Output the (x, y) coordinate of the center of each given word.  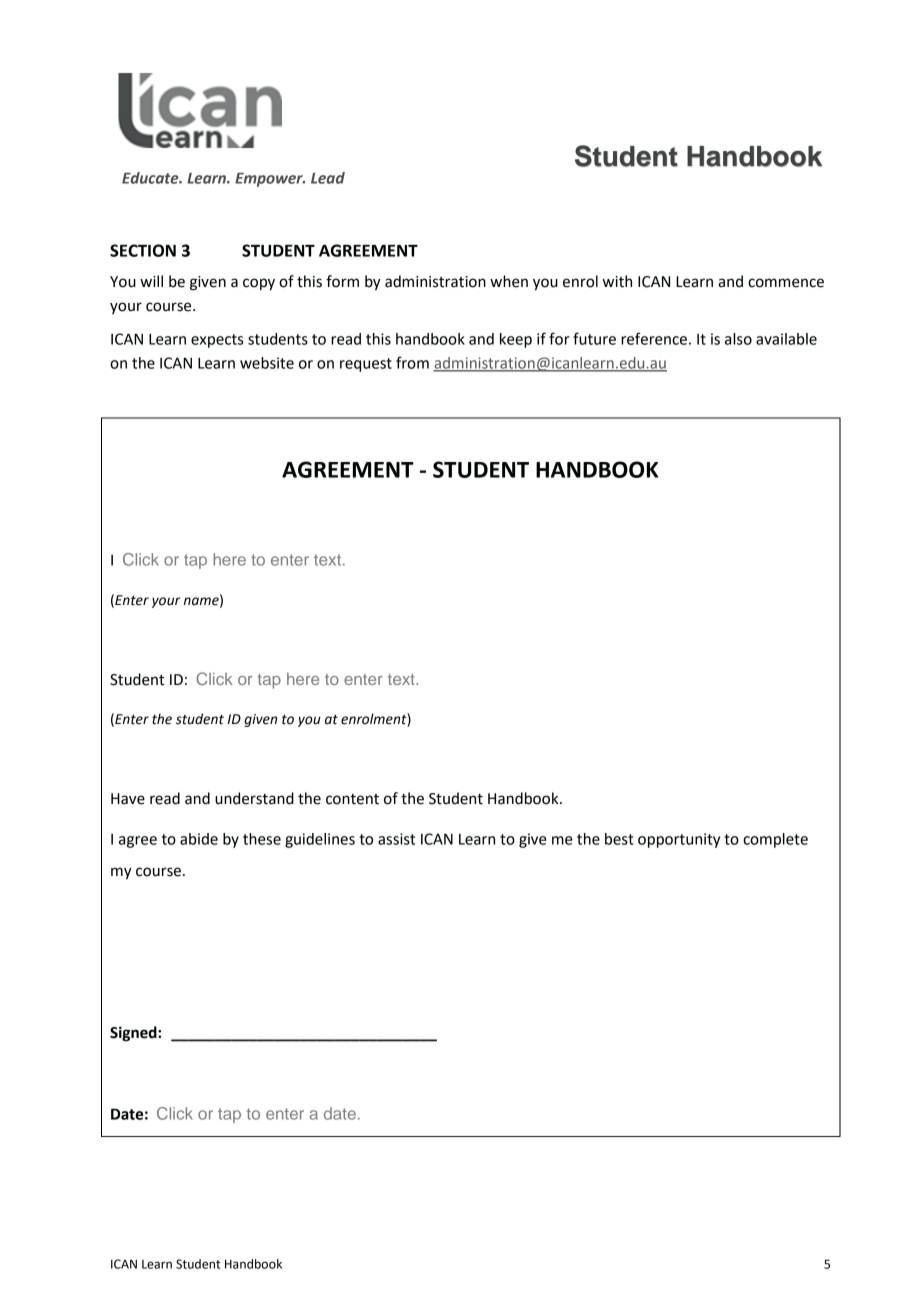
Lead (328, 178)
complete (775, 840)
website (267, 363)
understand (254, 798)
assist (396, 839)
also (738, 339)
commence (786, 283)
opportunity (679, 840)
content (352, 799)
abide (199, 839)
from (412, 362)
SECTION (143, 250)
